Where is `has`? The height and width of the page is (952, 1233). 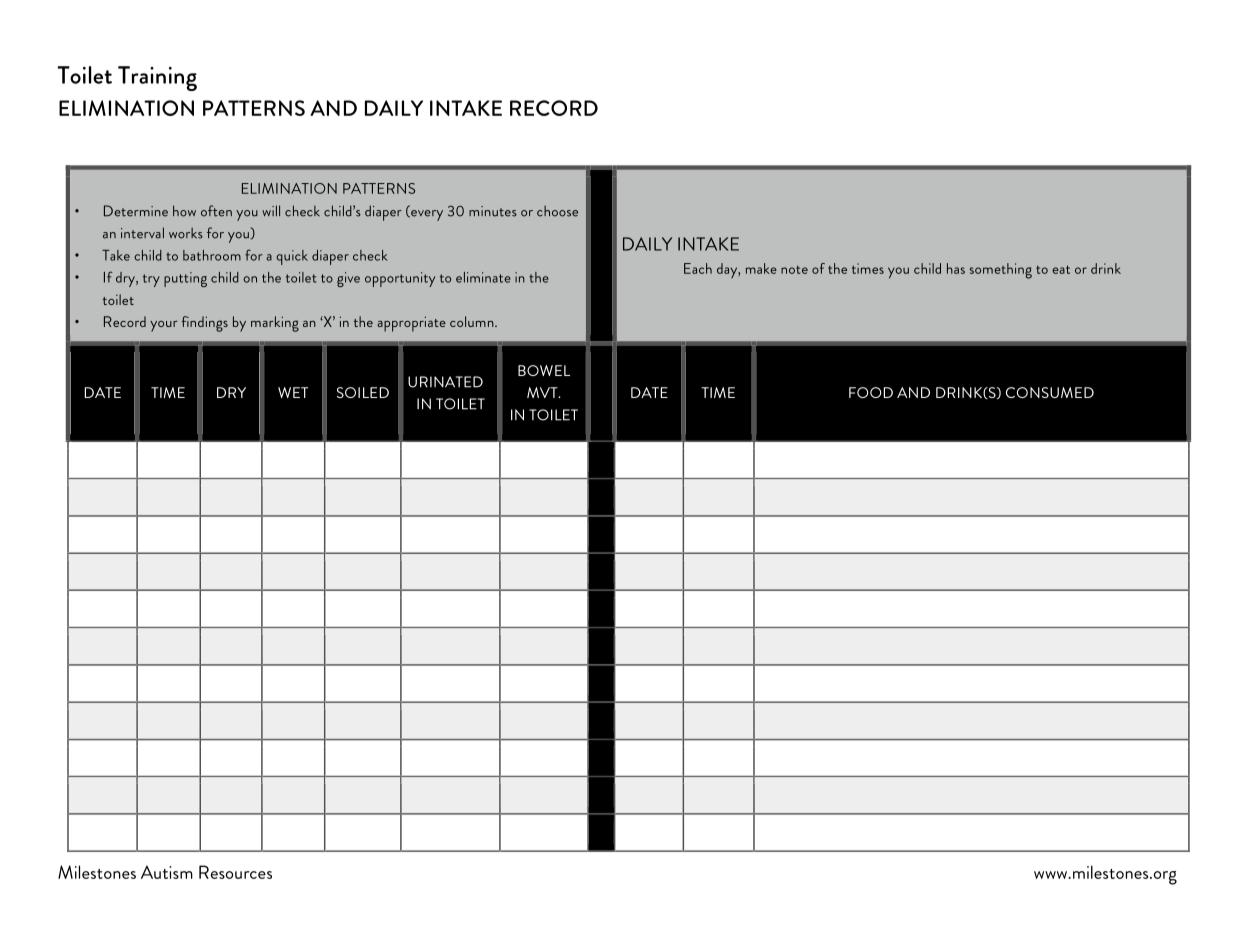
has is located at coordinates (956, 268).
